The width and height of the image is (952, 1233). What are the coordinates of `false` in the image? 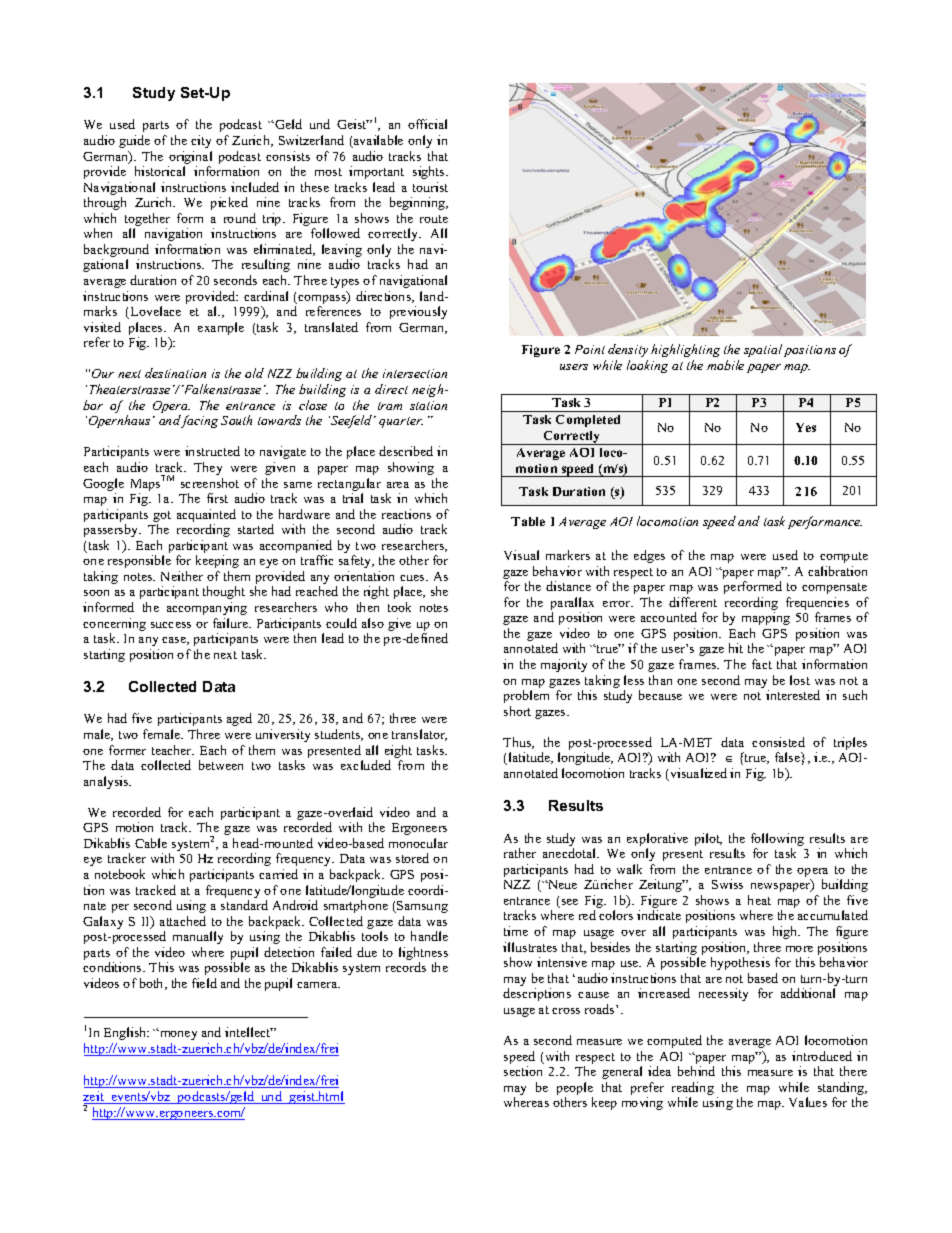 It's located at (788, 757).
